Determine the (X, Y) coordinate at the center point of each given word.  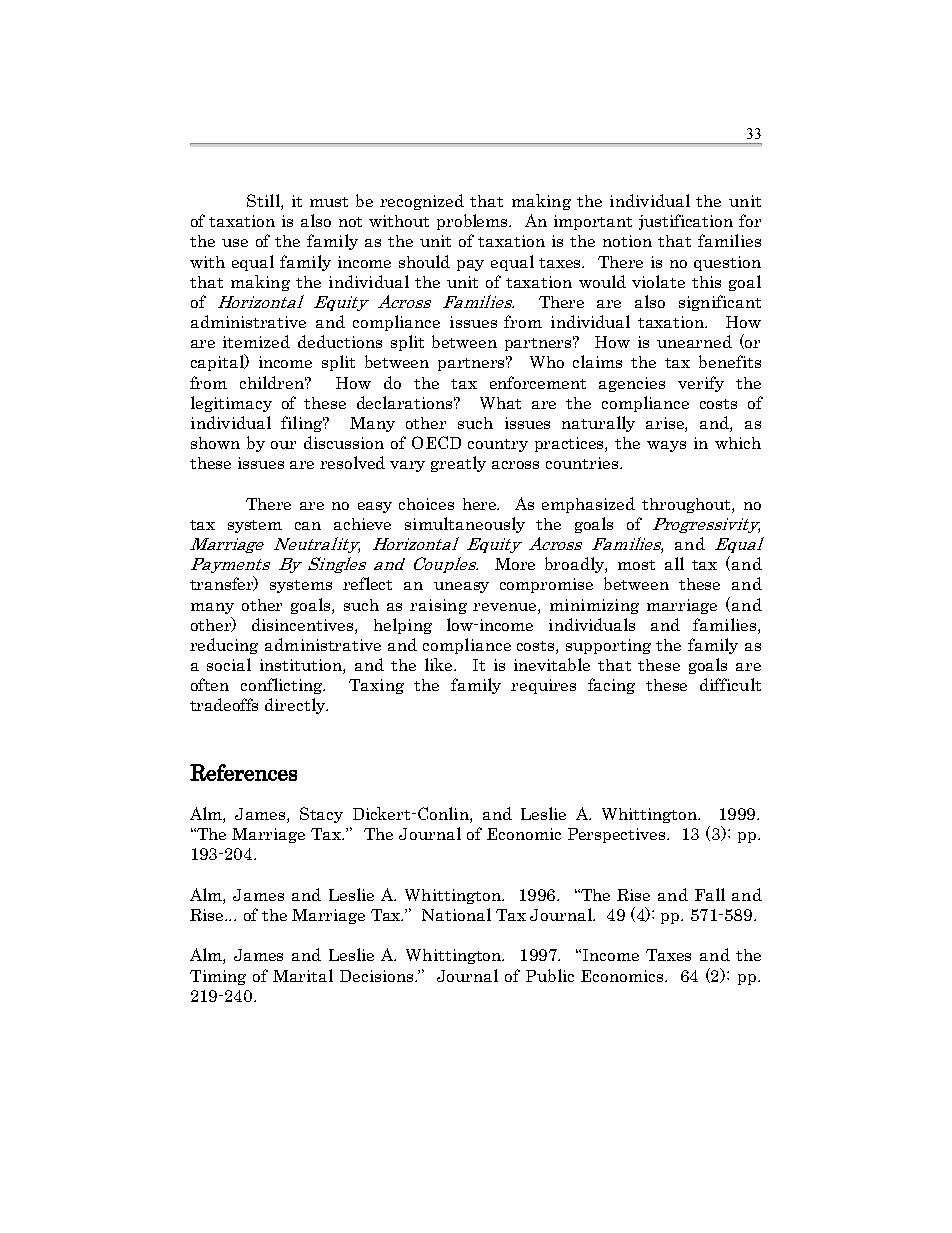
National (456, 914)
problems (474, 222)
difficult (730, 684)
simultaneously (465, 525)
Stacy (321, 815)
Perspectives (618, 835)
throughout (687, 505)
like (440, 664)
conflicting (283, 686)
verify (701, 384)
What (500, 403)
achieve (362, 524)
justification (686, 222)
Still (264, 202)
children (273, 382)
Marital (303, 975)
